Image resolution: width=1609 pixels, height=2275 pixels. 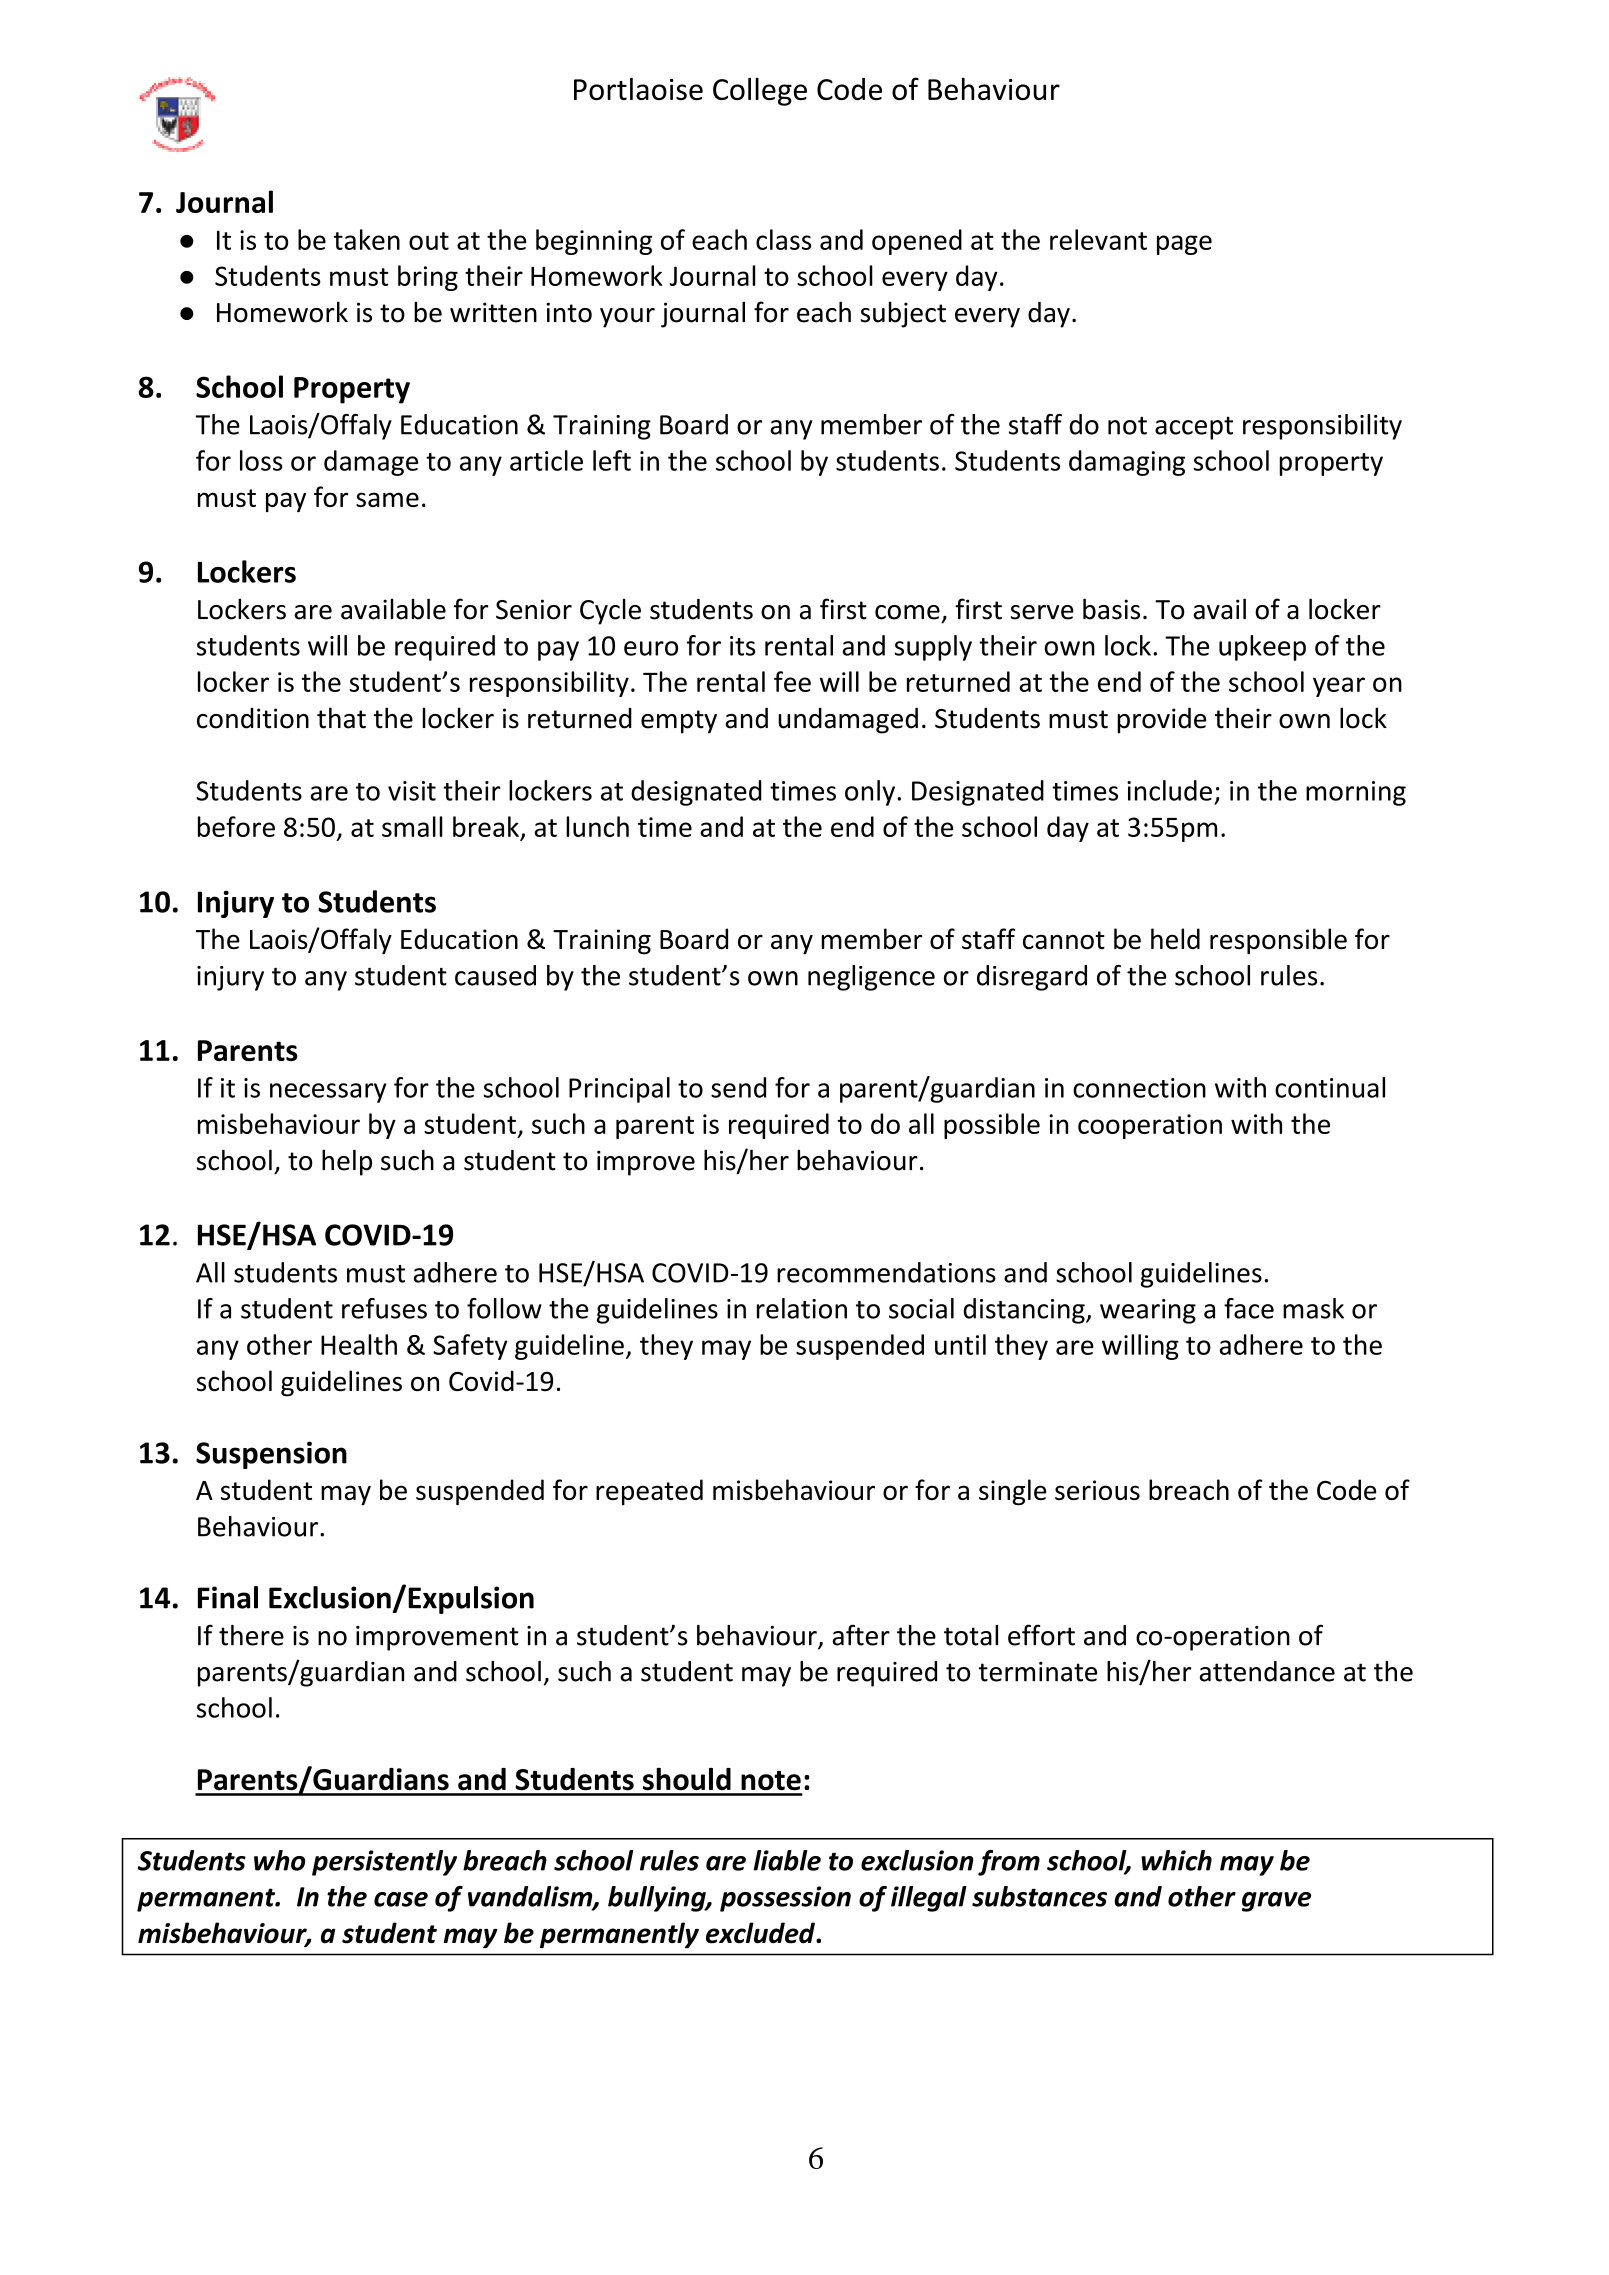 I want to click on same, so click(x=387, y=499).
